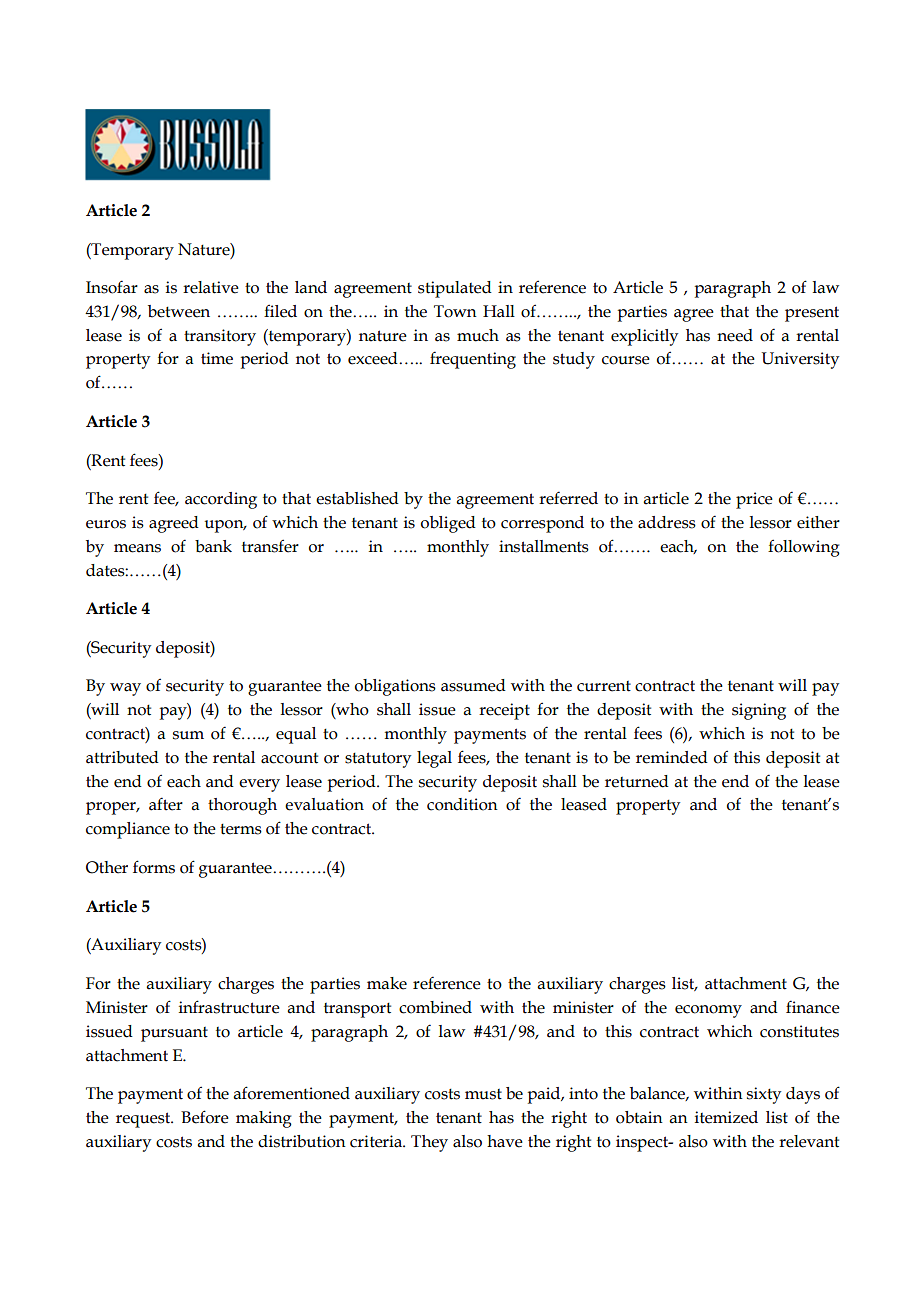 This document has height=1308, width=924. I want to click on need, so click(735, 335).
